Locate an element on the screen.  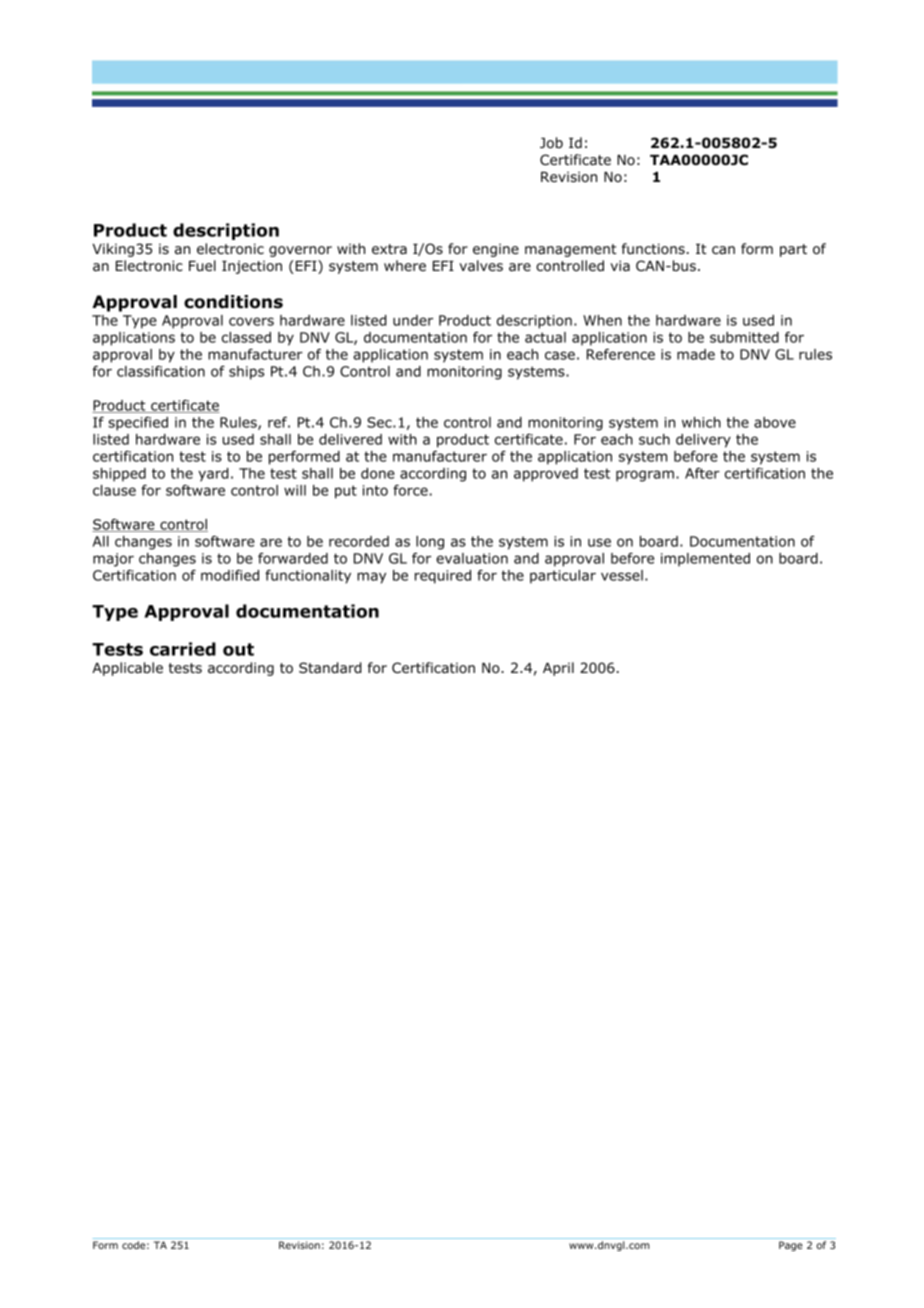
April is located at coordinates (558, 669).
